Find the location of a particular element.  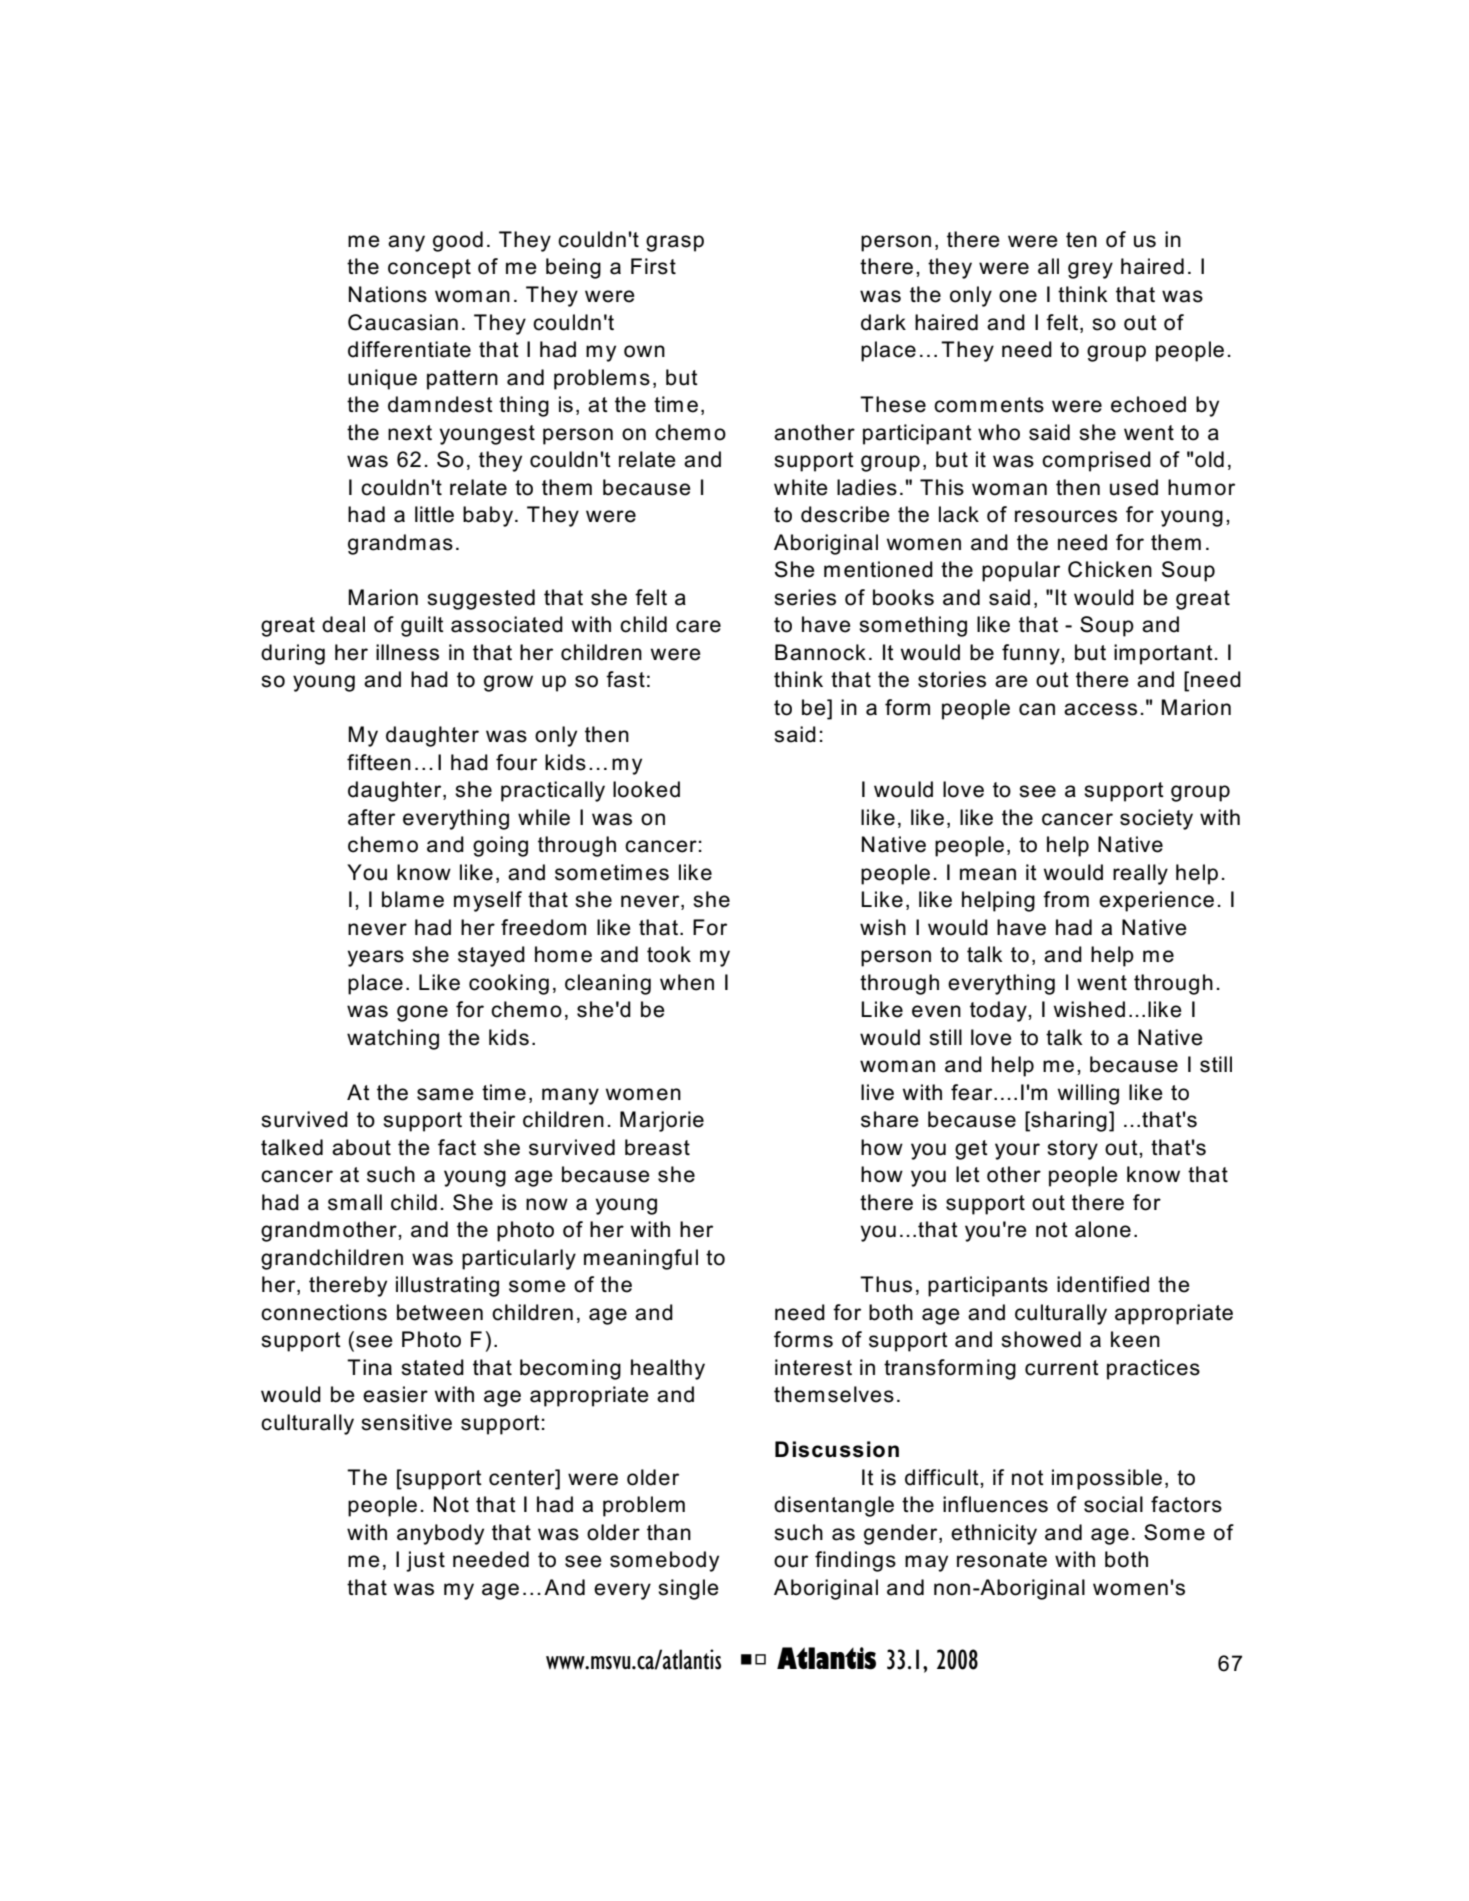

than is located at coordinates (669, 1532).
